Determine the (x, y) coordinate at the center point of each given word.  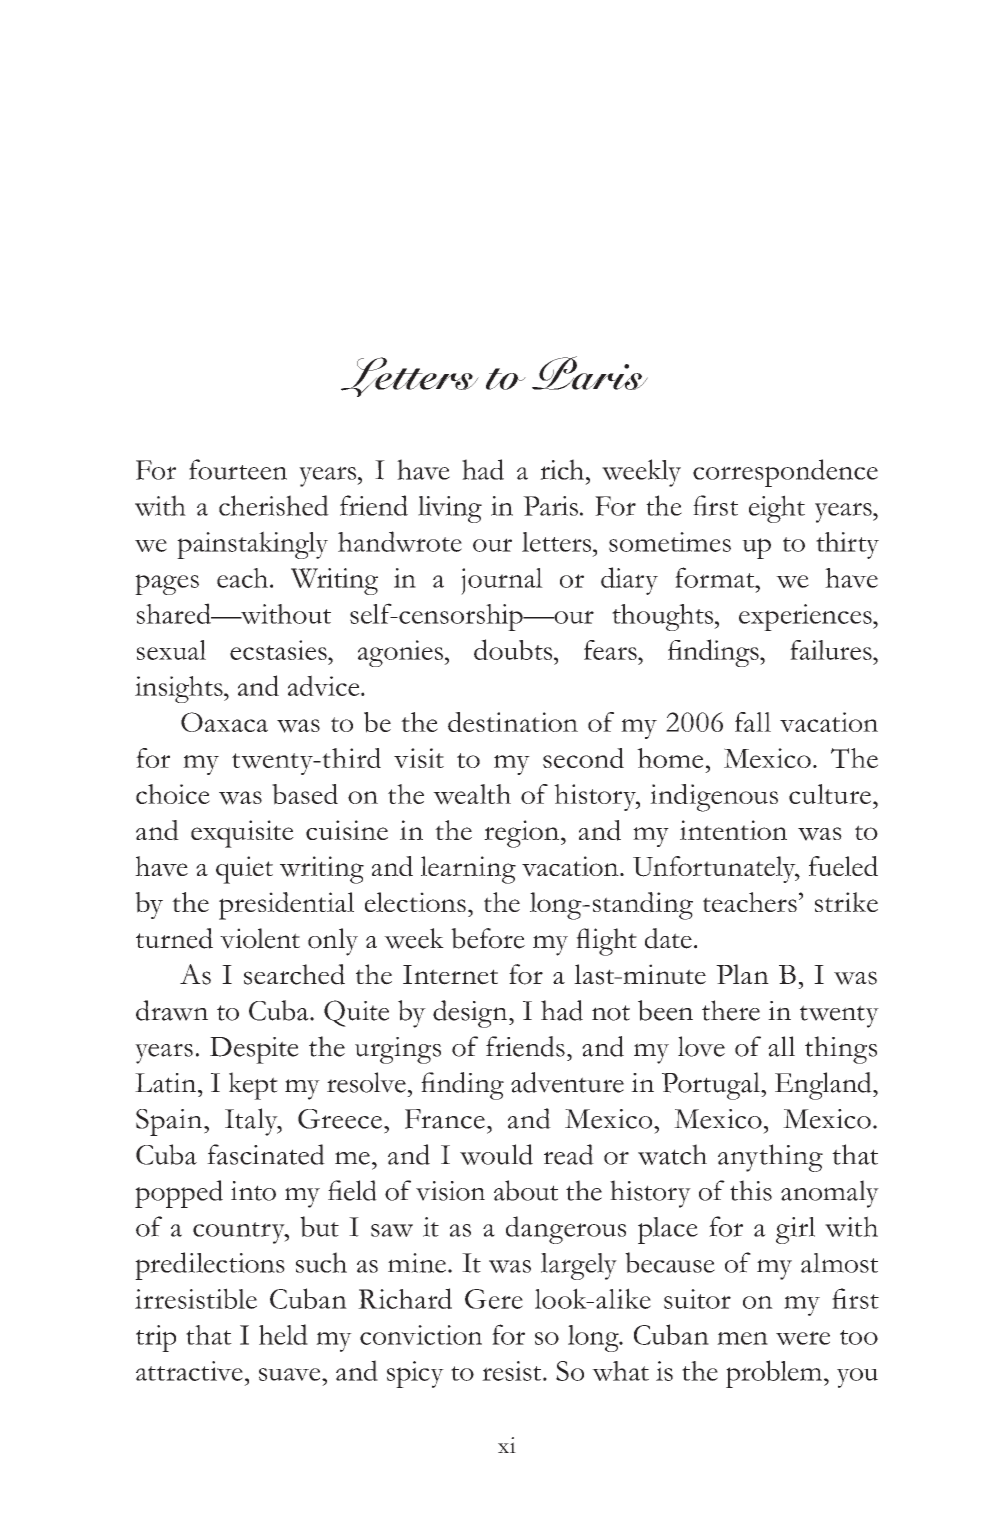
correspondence (785, 473)
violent (260, 938)
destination (513, 722)
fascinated (266, 1154)
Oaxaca (224, 722)
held (283, 1334)
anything (770, 1158)
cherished (274, 505)
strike (846, 902)
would (496, 1154)
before (488, 938)
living (450, 509)
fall (753, 722)
